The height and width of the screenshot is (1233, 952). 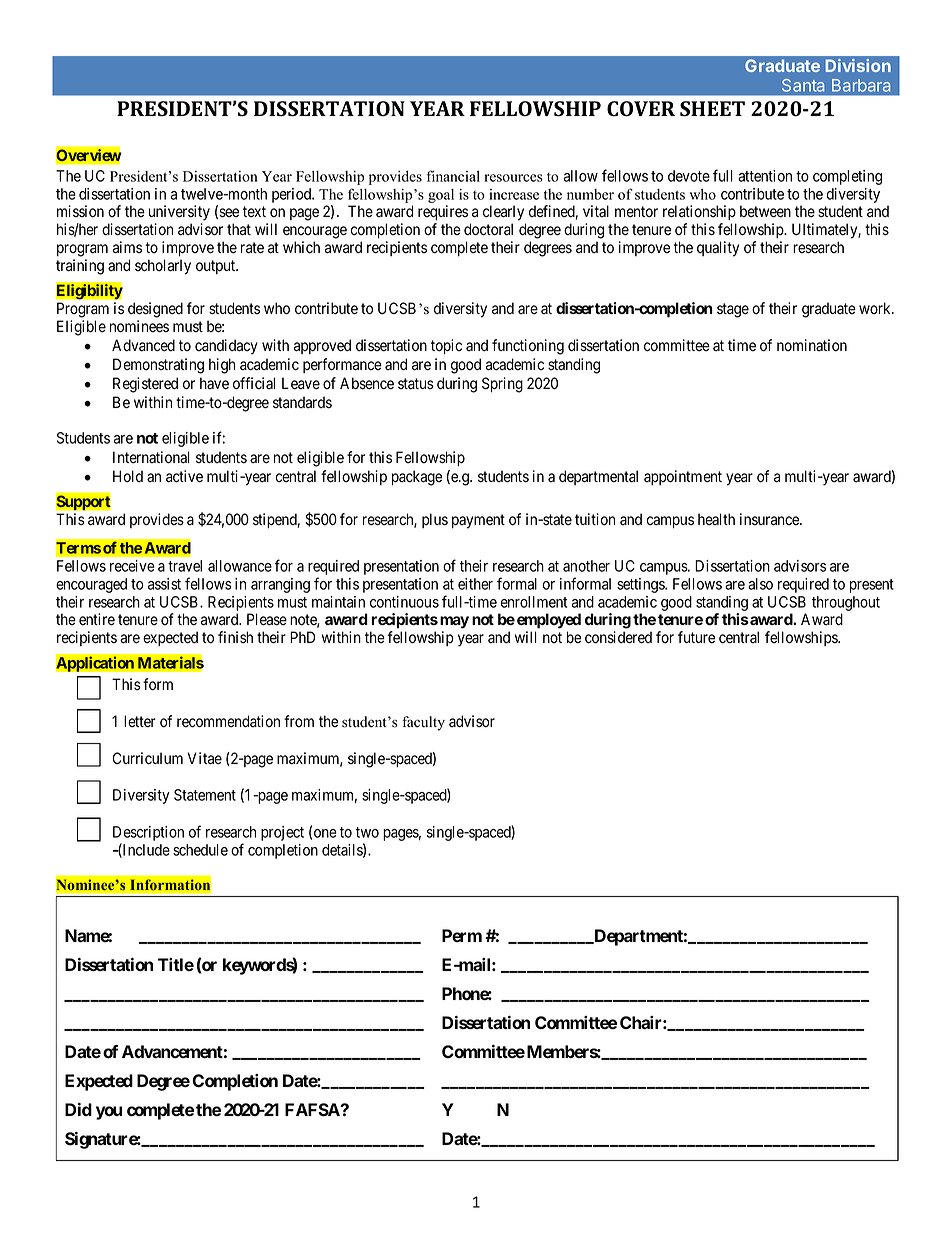 What do you see at coordinates (453, 176) in the screenshot?
I see `financial` at bounding box center [453, 176].
